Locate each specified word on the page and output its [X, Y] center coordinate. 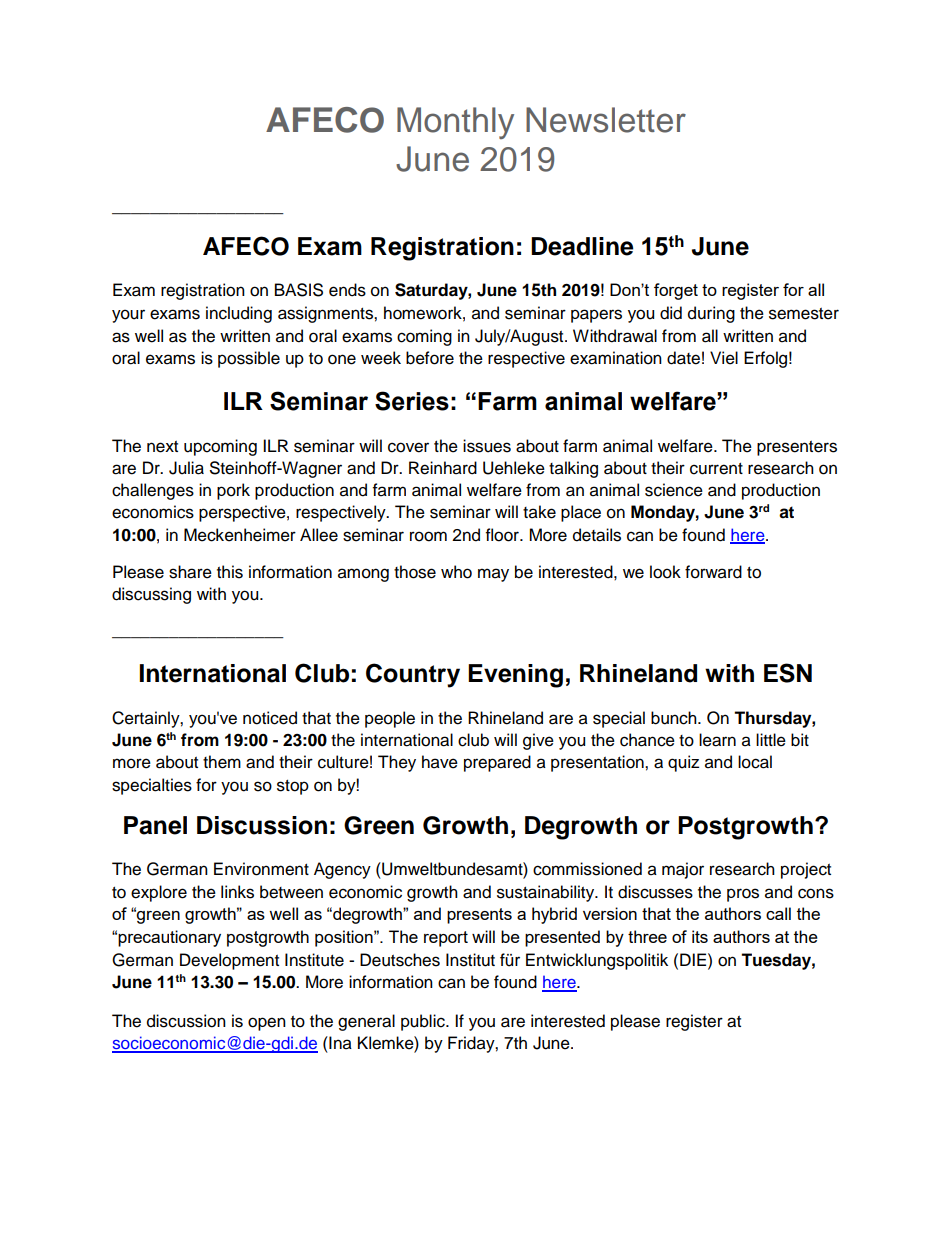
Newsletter [606, 120]
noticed [270, 718]
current [716, 469]
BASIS [299, 290]
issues [487, 446]
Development [229, 961]
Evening [515, 676]
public [424, 1022]
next [162, 447]
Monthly [455, 123]
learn [717, 740]
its [700, 936]
